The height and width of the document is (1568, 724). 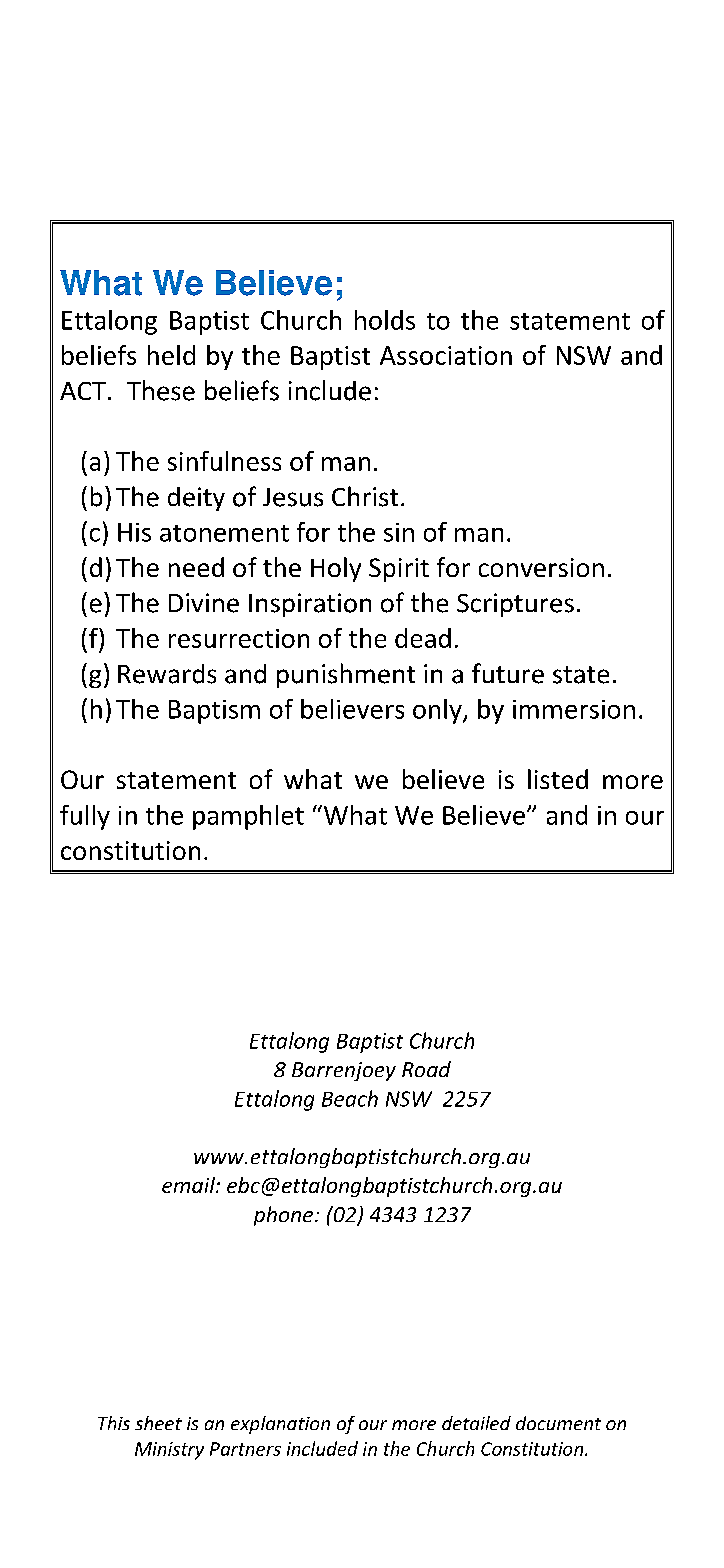 I want to click on pamphlet, so click(x=248, y=817).
